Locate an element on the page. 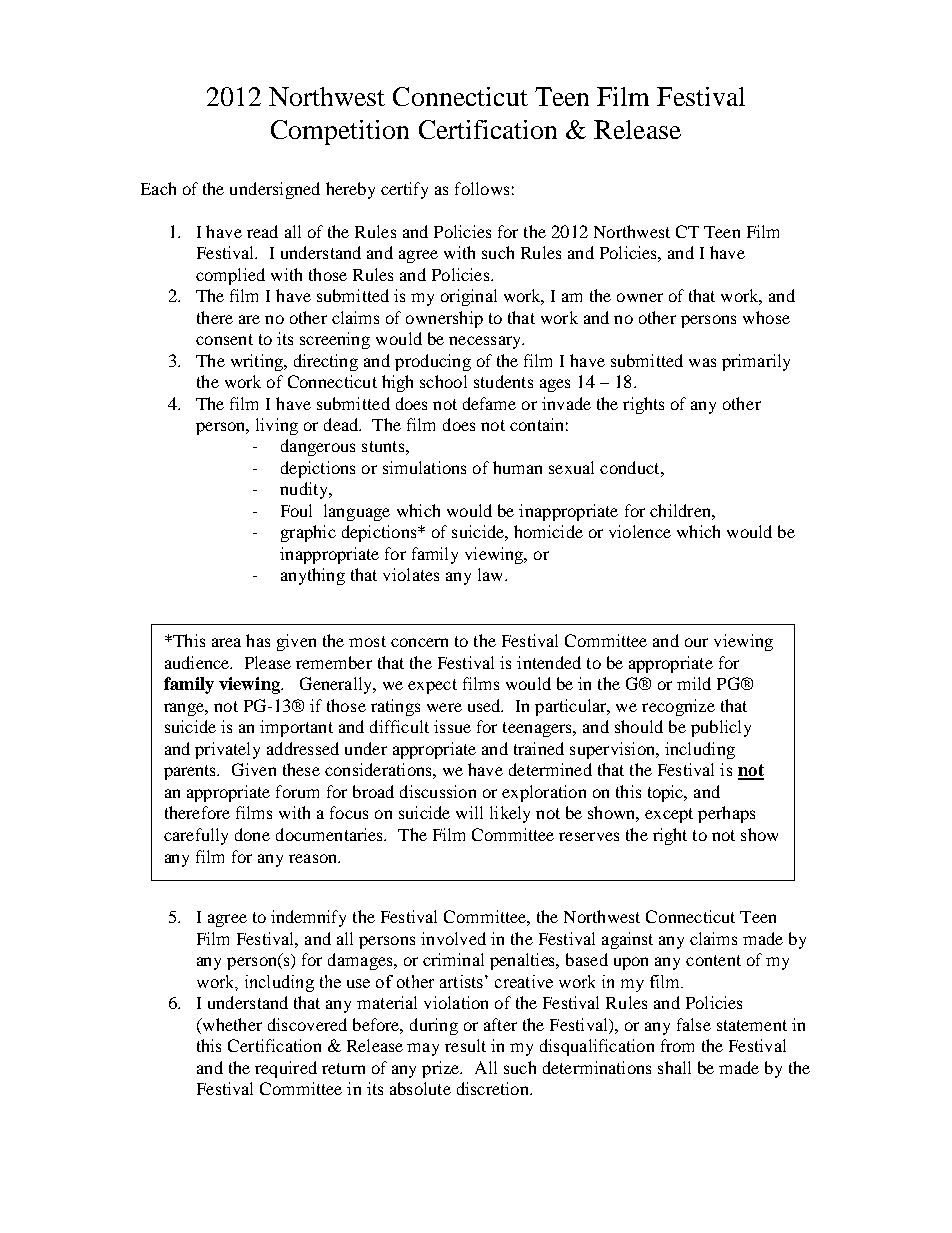 This page has width=952, height=1233. issue is located at coordinates (452, 726).
